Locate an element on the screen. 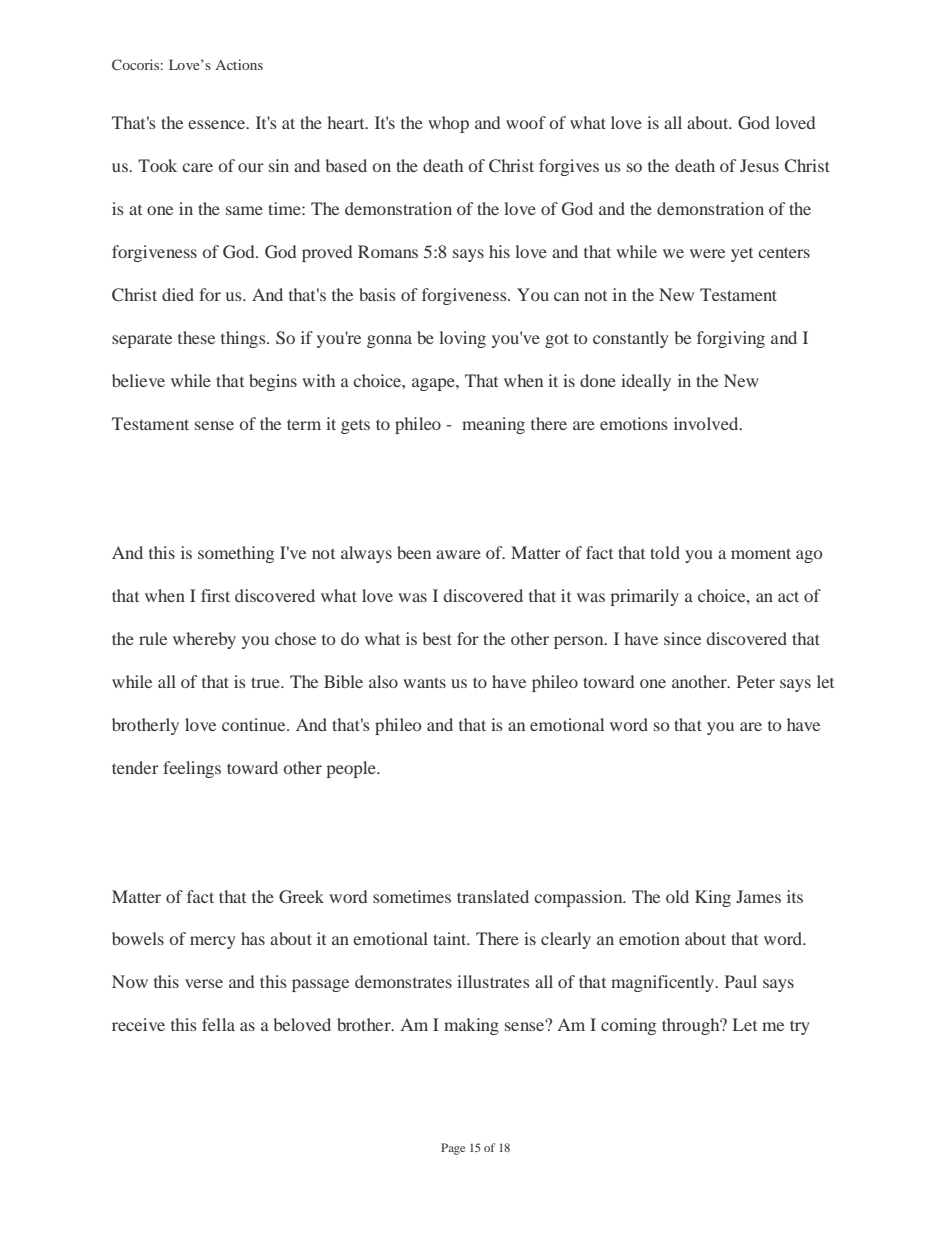 Image resolution: width=952 pixels, height=1233 pixels. Jesus is located at coordinates (759, 165).
